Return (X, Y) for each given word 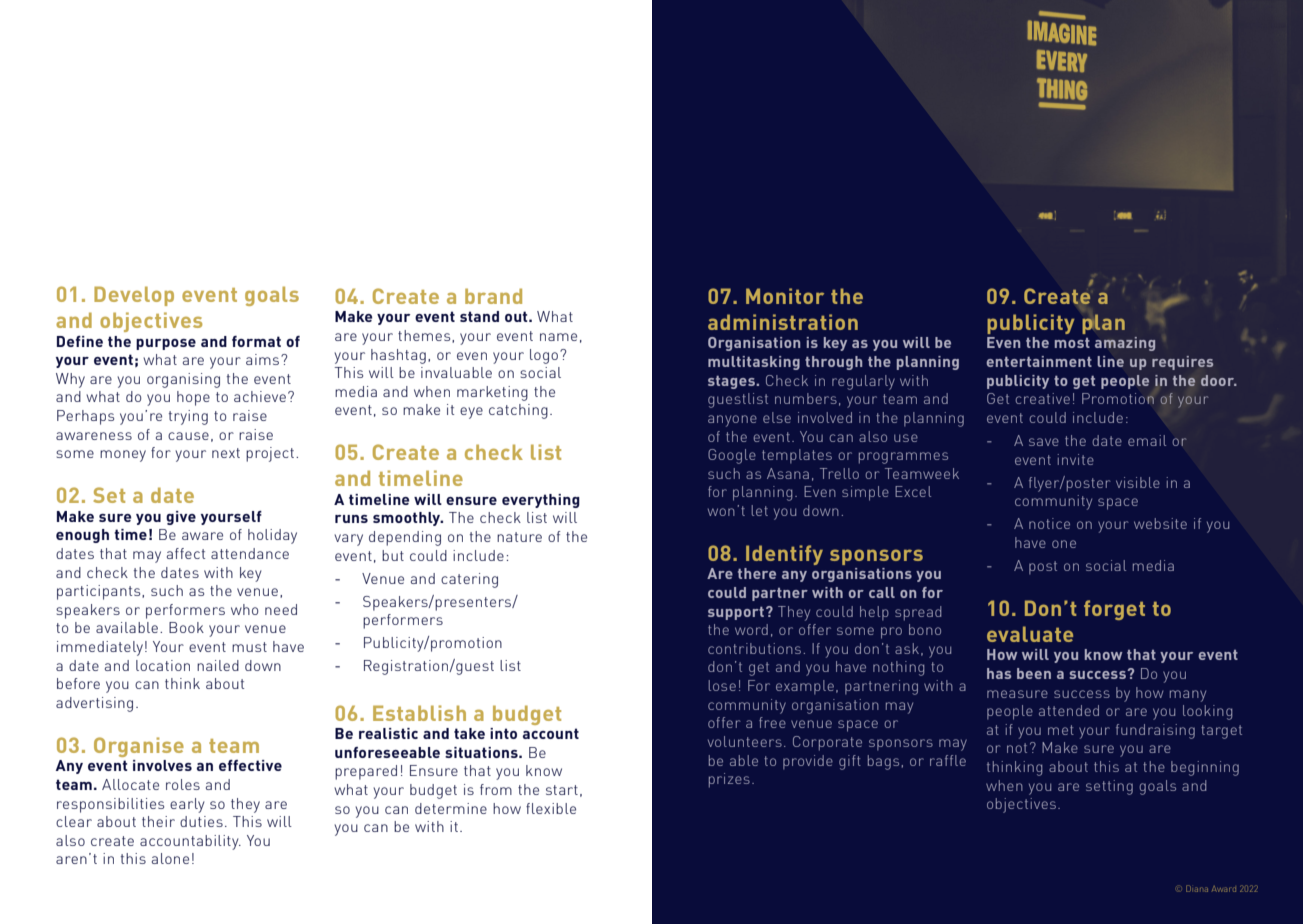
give (181, 518)
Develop (134, 296)
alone (170, 858)
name (558, 337)
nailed (218, 665)
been (1034, 673)
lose (722, 685)
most (1072, 343)
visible (1138, 482)
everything (541, 501)
